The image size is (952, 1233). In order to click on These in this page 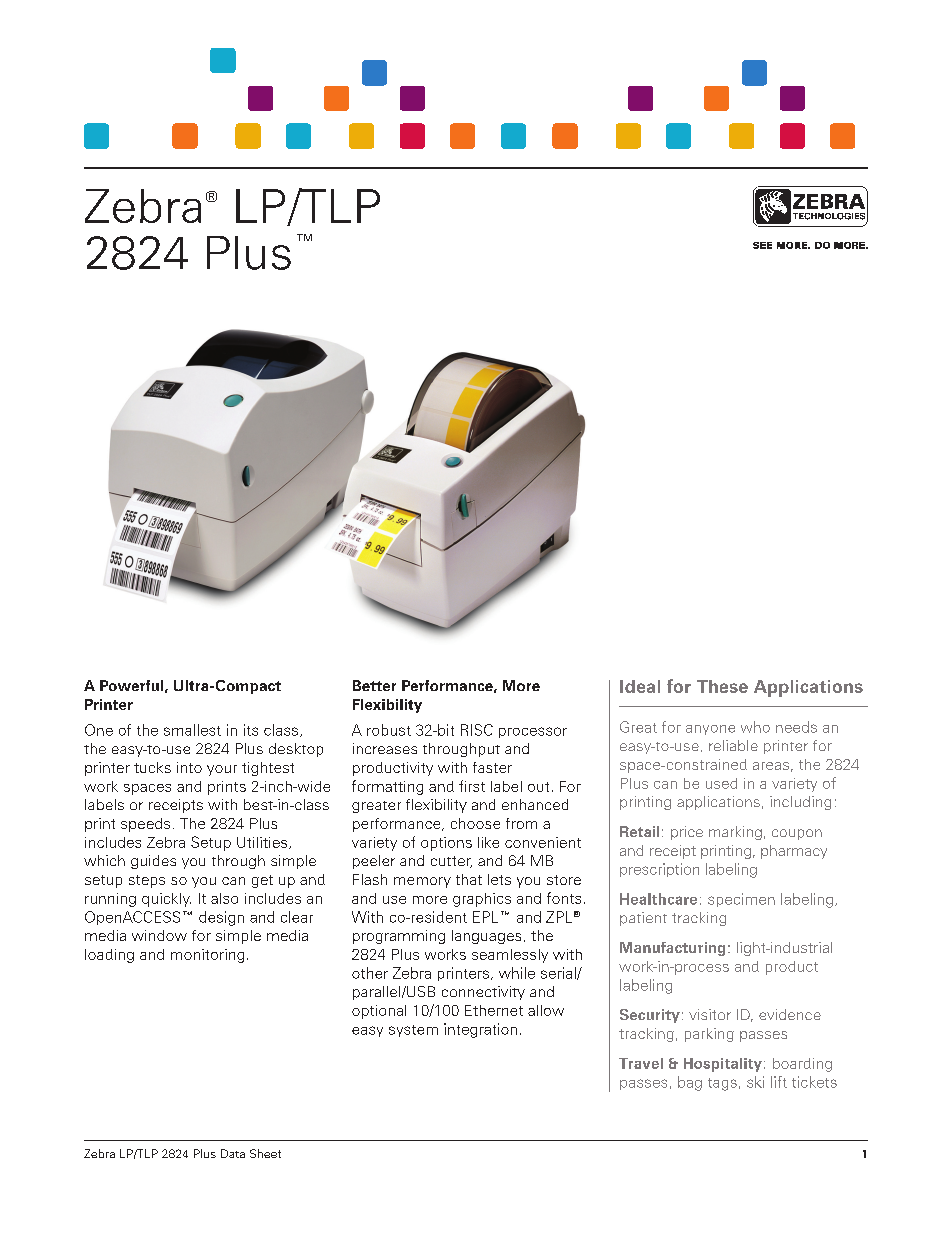, I will do `click(722, 686)`.
